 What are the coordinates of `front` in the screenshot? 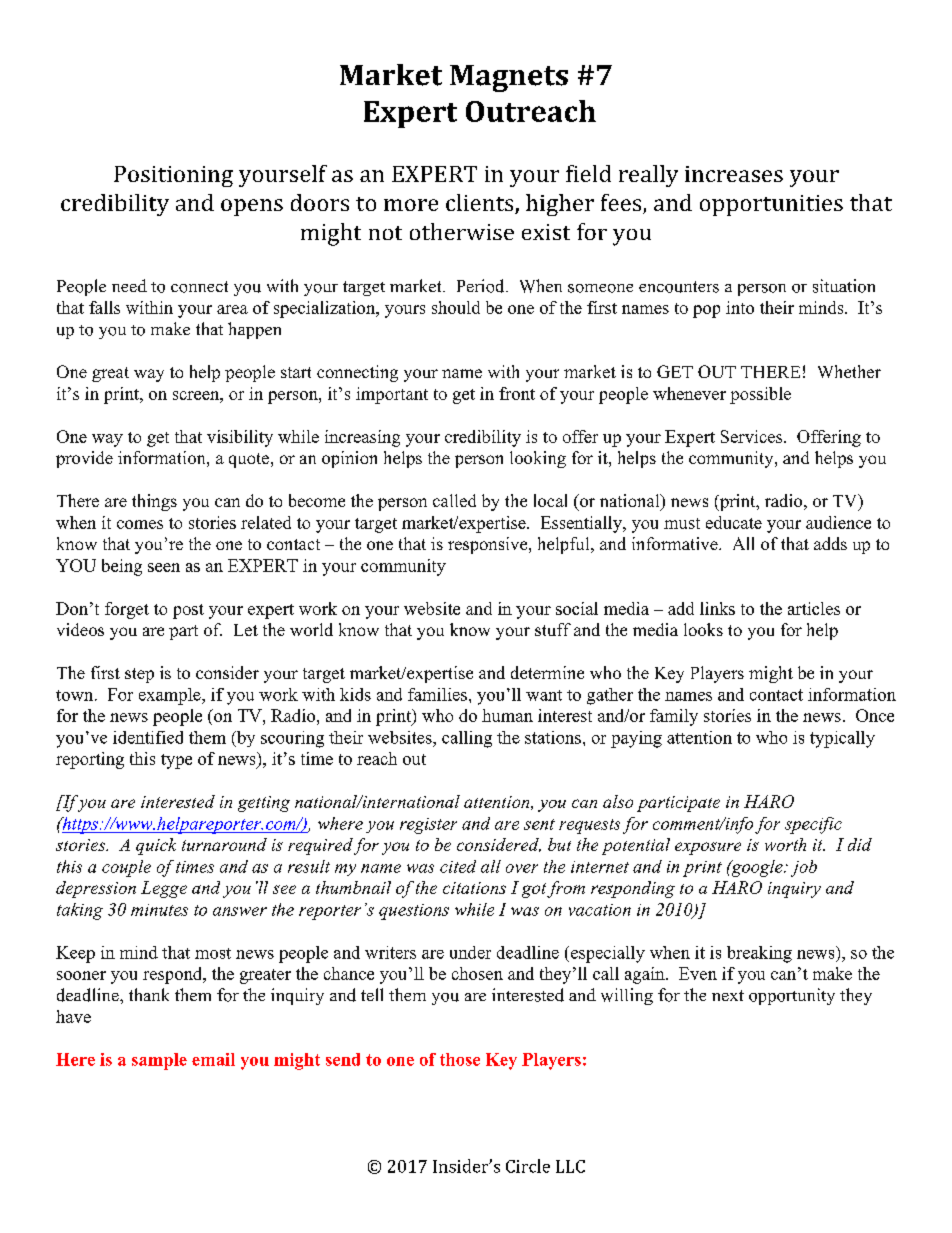 It's located at (517, 393).
